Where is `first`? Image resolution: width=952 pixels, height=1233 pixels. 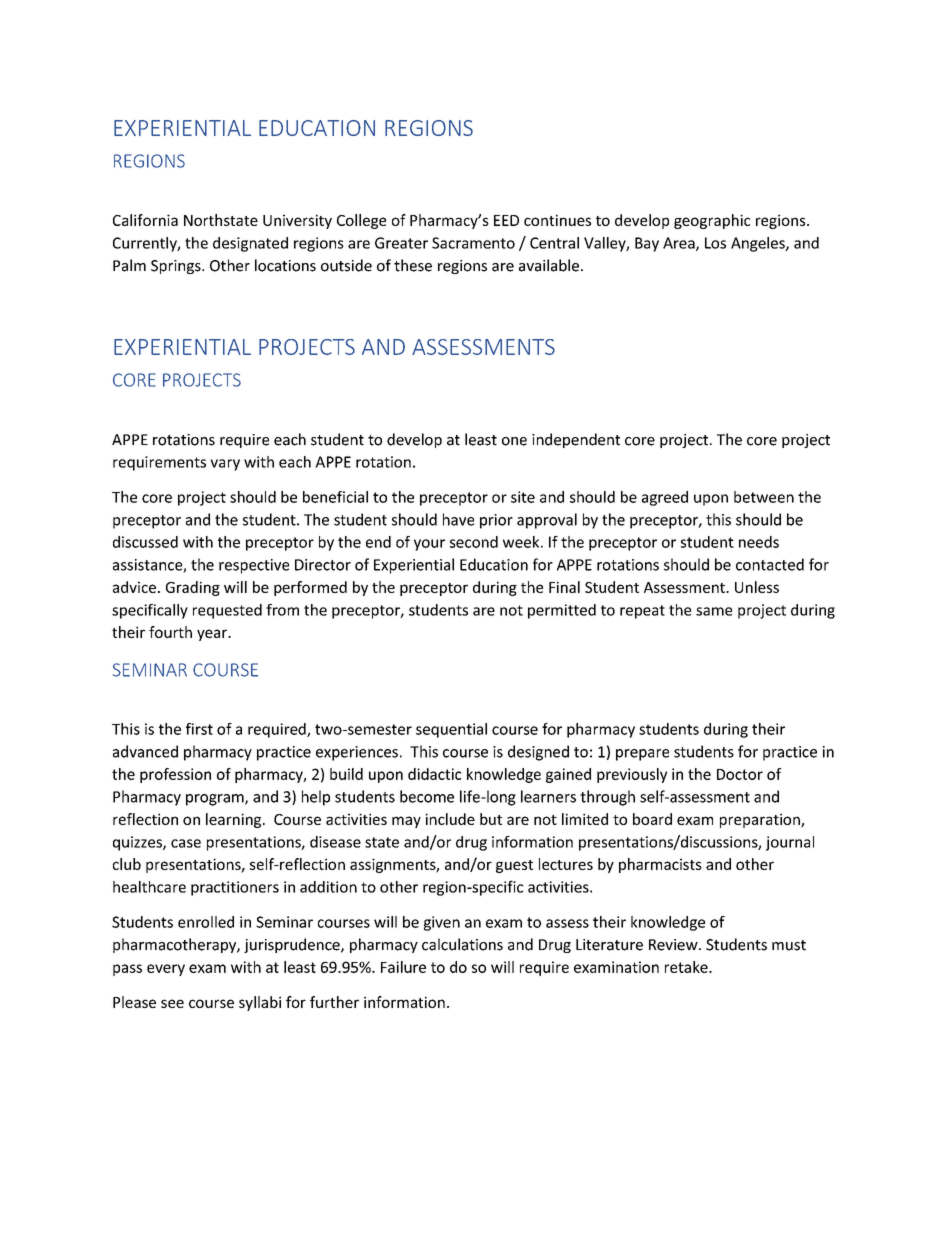 first is located at coordinates (199, 729).
